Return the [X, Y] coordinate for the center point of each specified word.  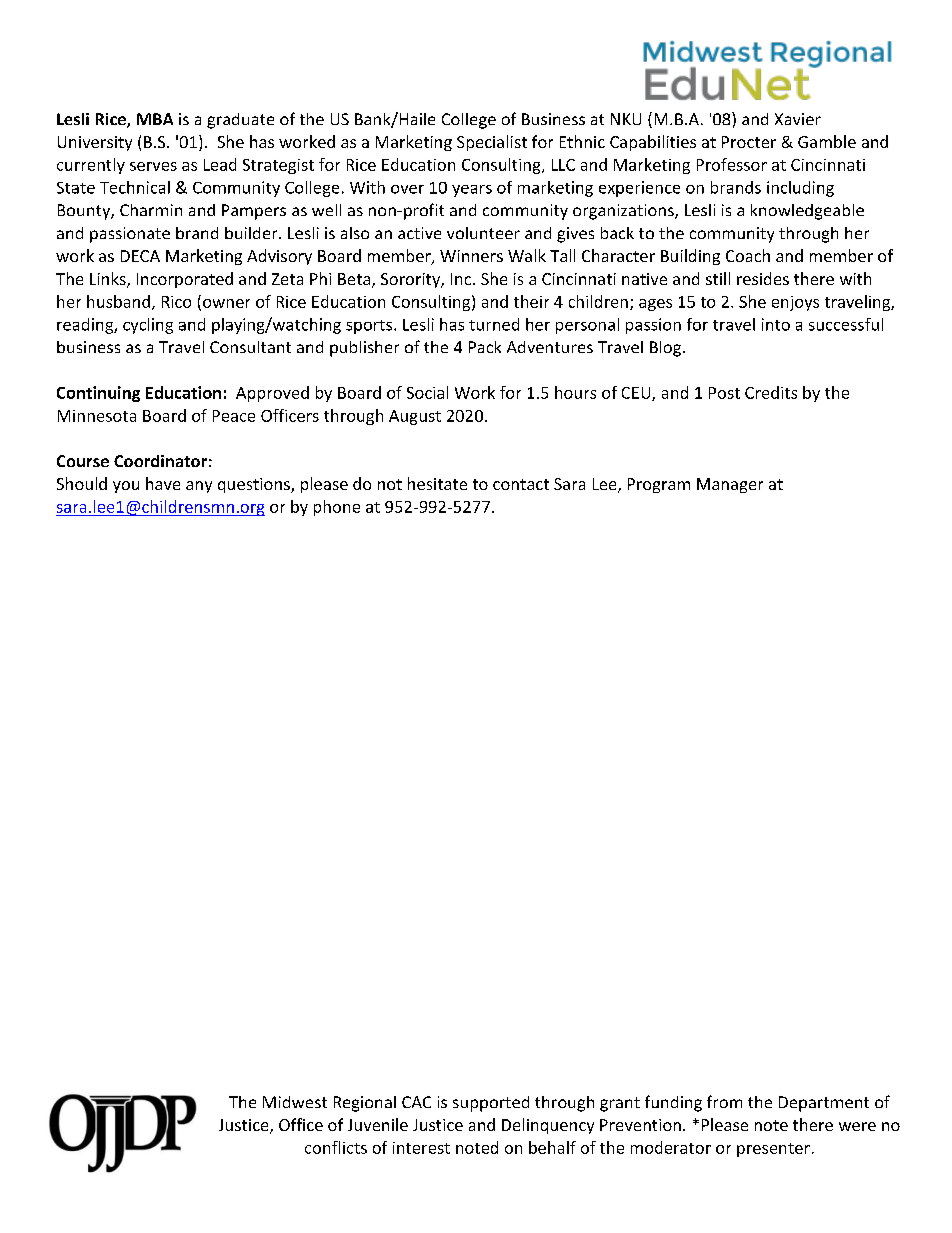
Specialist [492, 143]
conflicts [336, 1147]
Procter [749, 142]
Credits [771, 392]
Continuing [98, 394]
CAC [416, 1102]
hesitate [437, 483]
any [199, 487]
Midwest [295, 1102]
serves [153, 166]
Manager [730, 485]
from [724, 1101]
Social [427, 392]
